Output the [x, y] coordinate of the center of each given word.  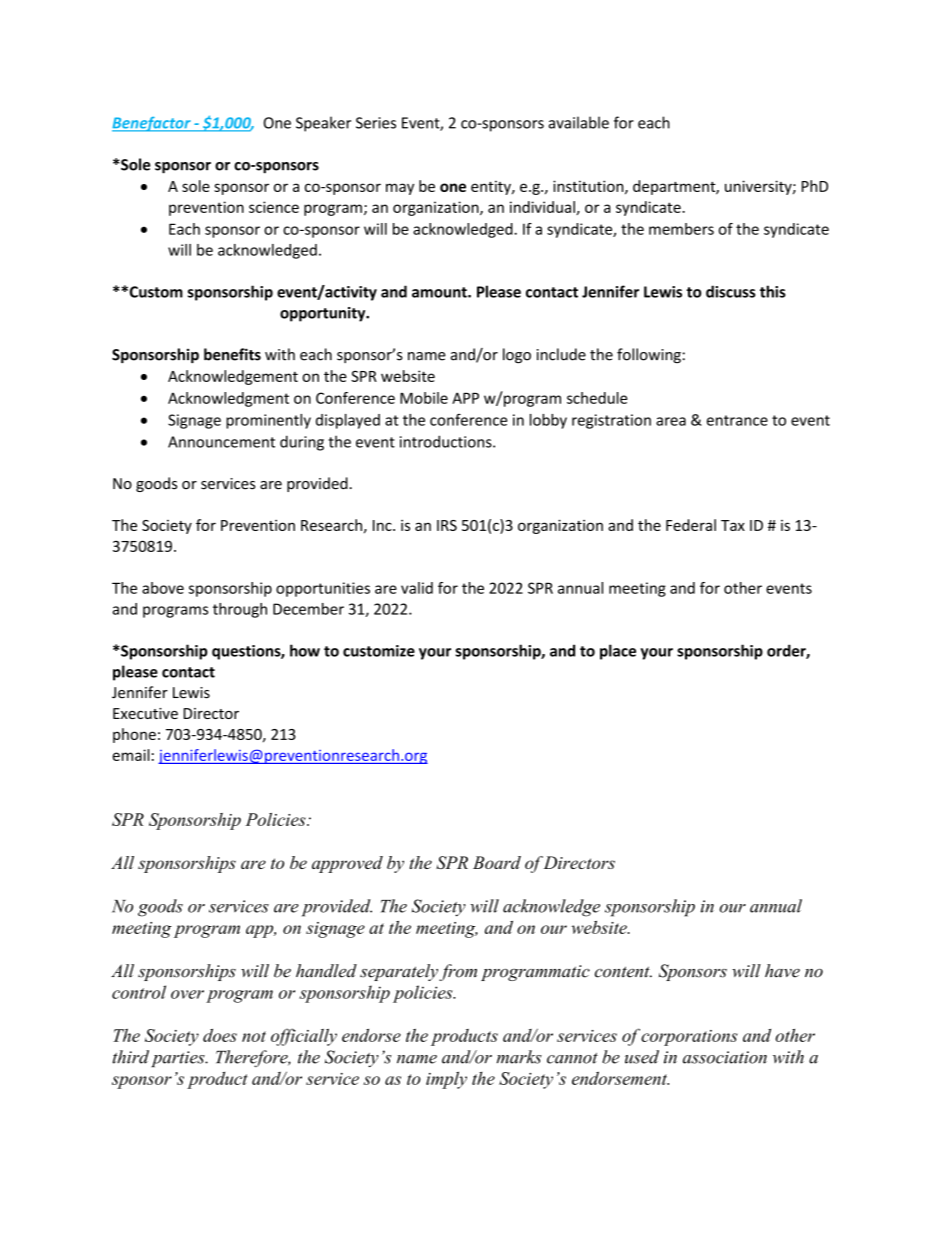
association [725, 1057]
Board [497, 862]
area [671, 421]
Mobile [424, 398]
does [220, 1035]
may [400, 189]
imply [446, 1080]
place [618, 652]
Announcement [221, 442]
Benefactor [152, 124]
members [681, 229]
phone [134, 735]
